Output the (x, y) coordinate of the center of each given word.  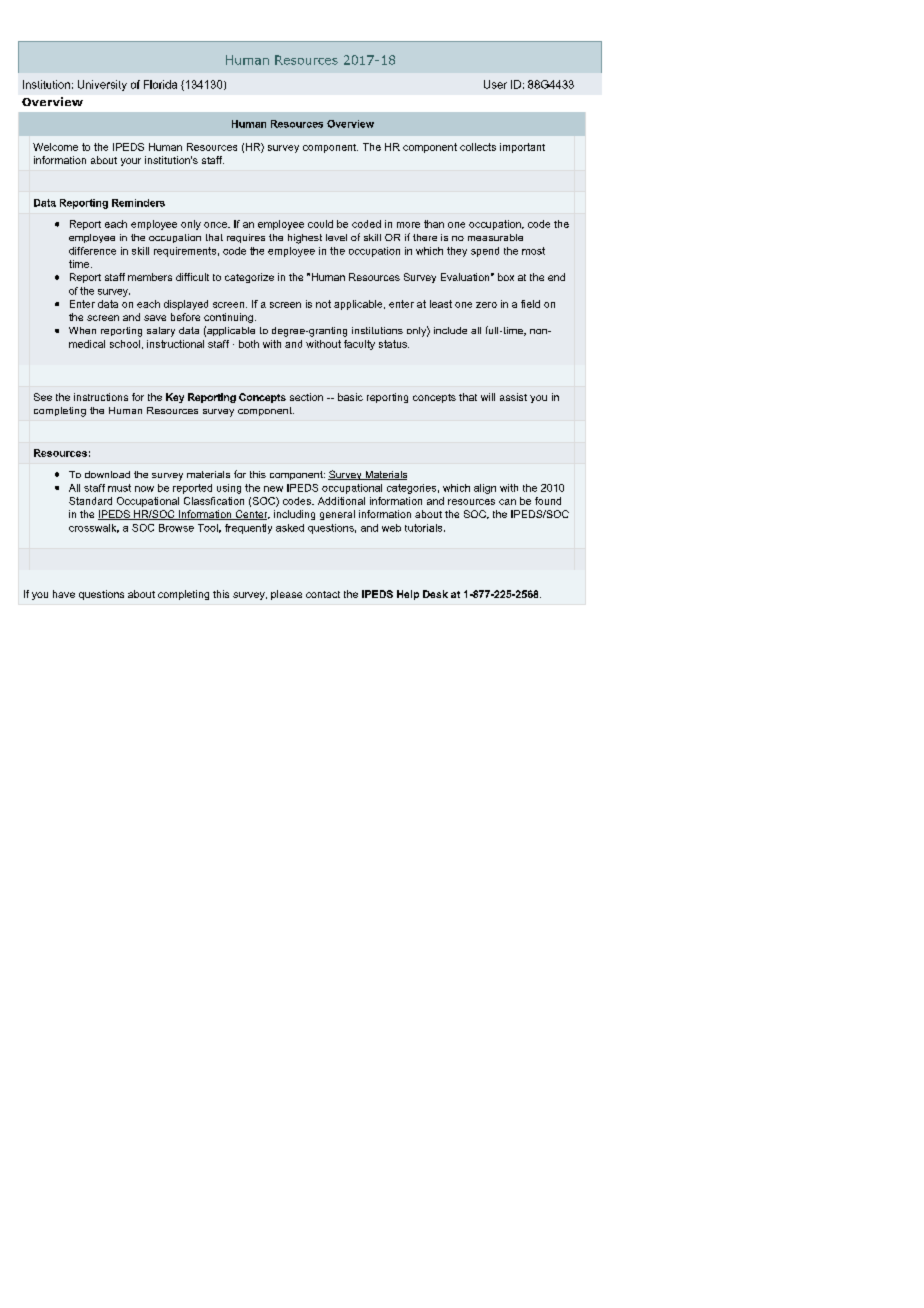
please (286, 595)
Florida (160, 84)
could (320, 224)
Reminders (138, 203)
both (249, 344)
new (273, 489)
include (450, 330)
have (64, 594)
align (485, 489)
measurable (495, 237)
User (495, 84)
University (102, 85)
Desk (435, 594)
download (107, 474)
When (82, 330)
